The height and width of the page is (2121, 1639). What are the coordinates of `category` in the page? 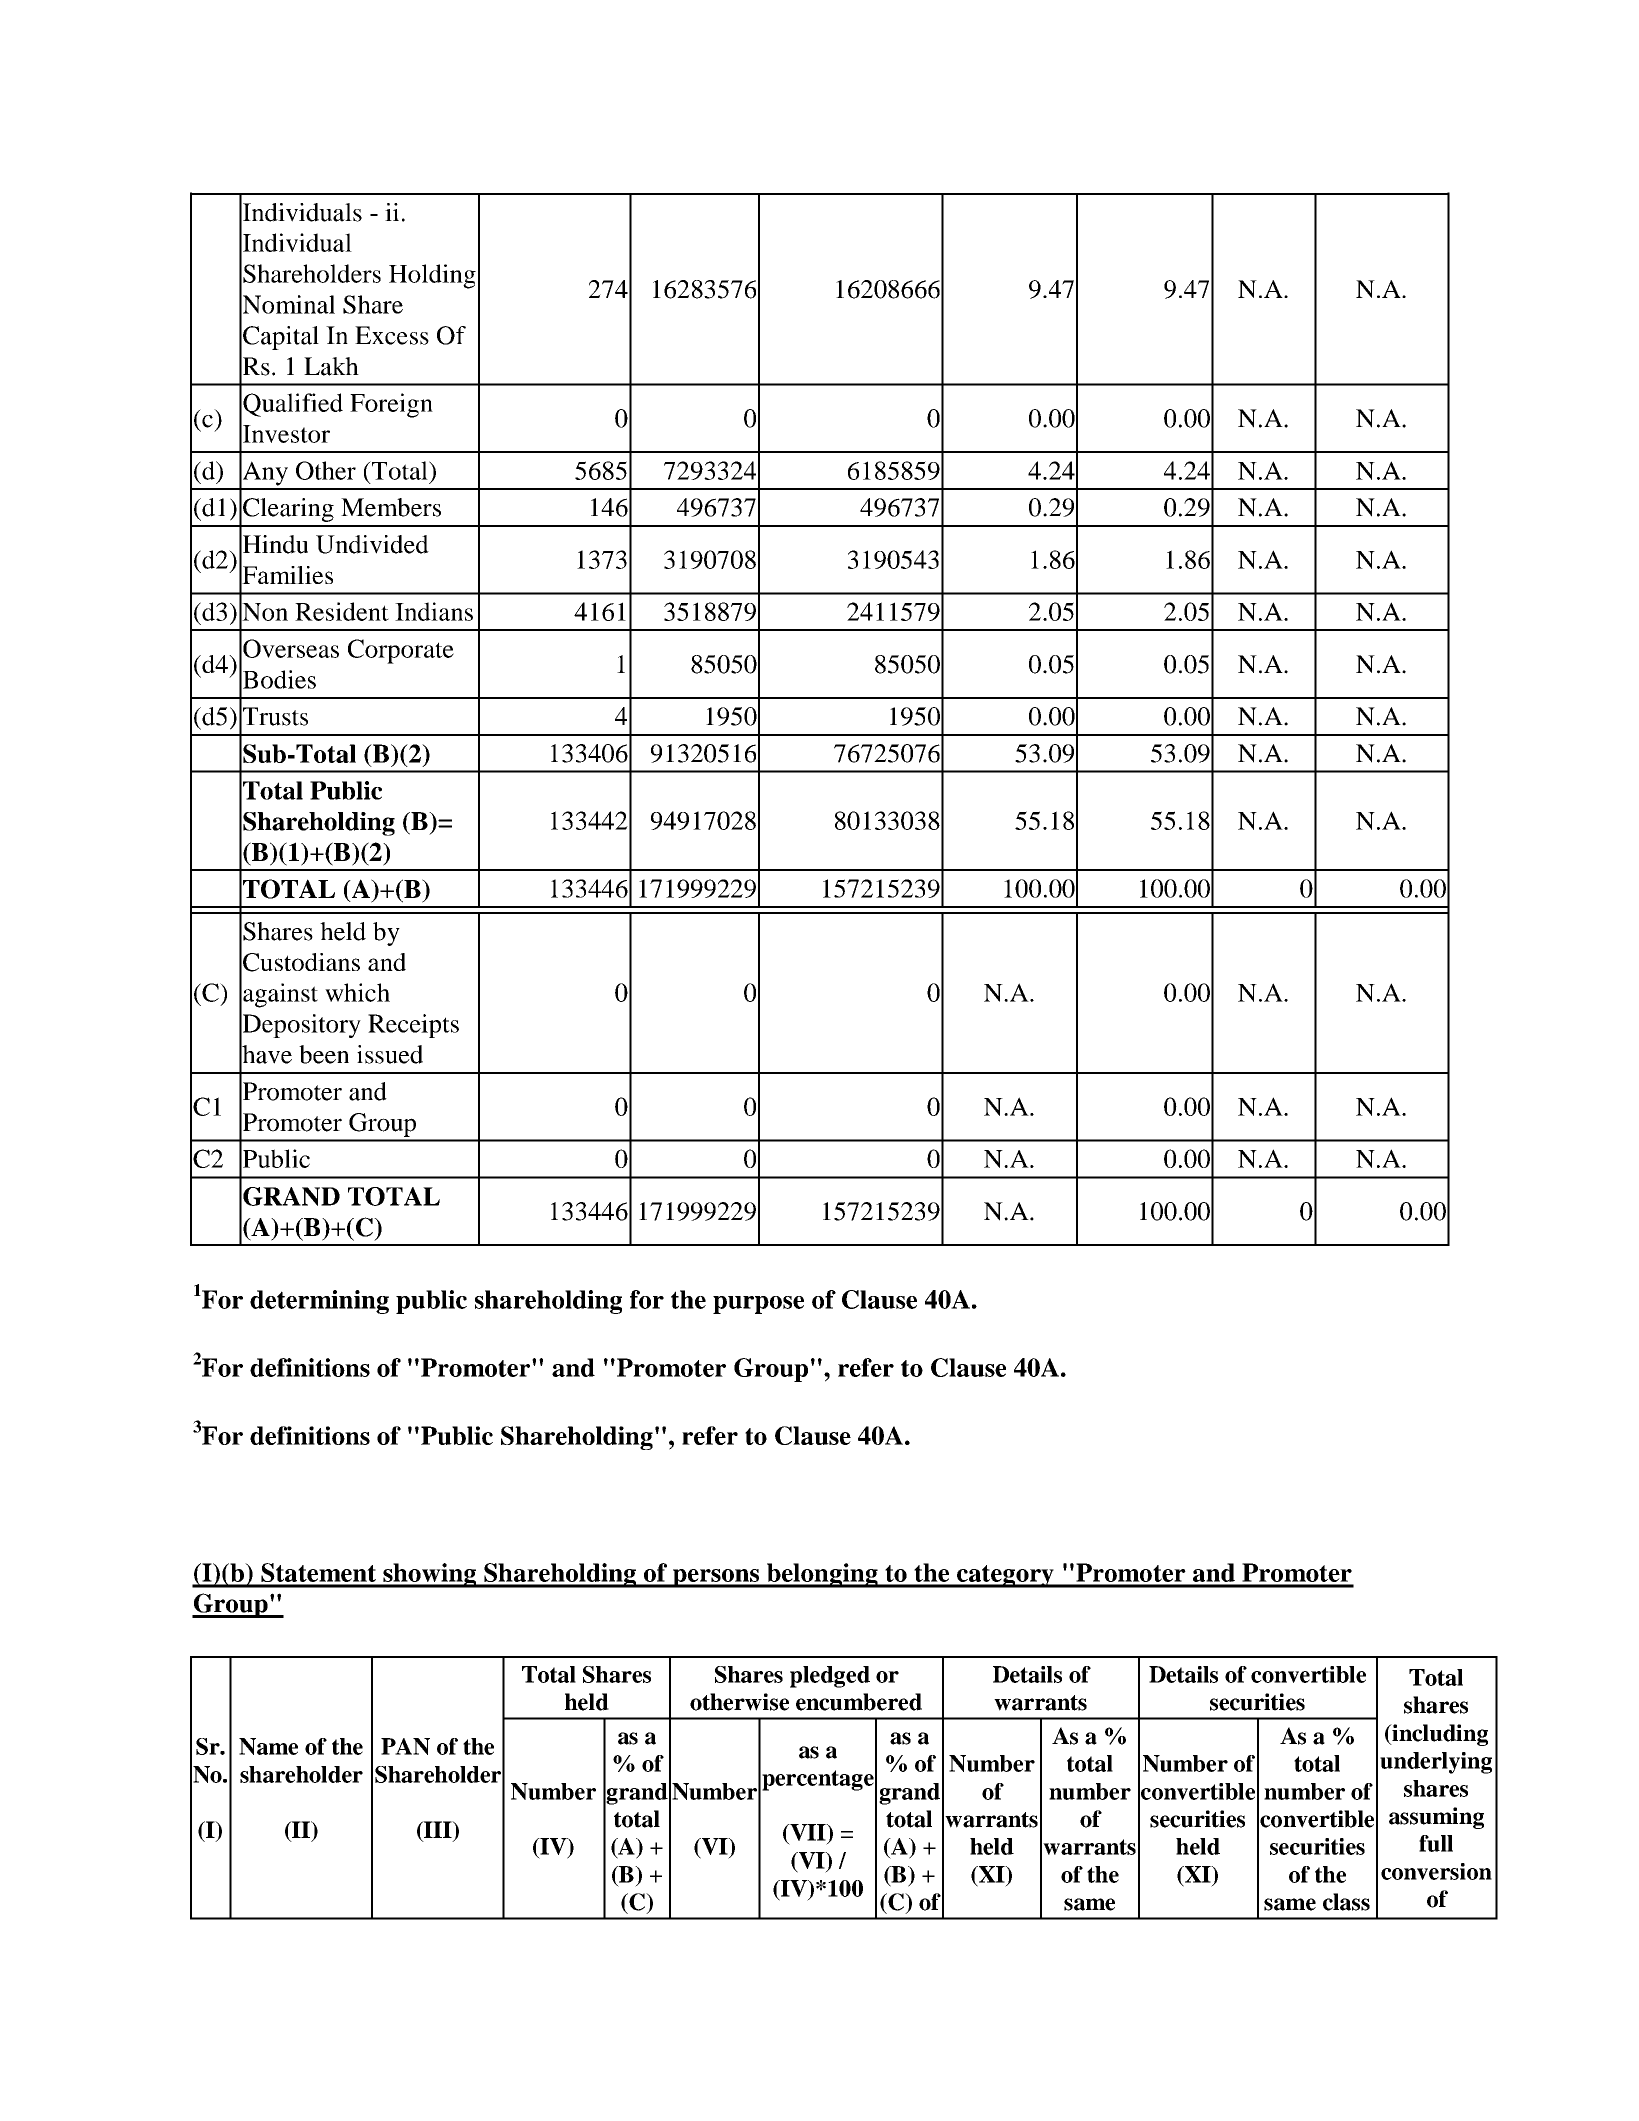 It's located at (1005, 1576).
